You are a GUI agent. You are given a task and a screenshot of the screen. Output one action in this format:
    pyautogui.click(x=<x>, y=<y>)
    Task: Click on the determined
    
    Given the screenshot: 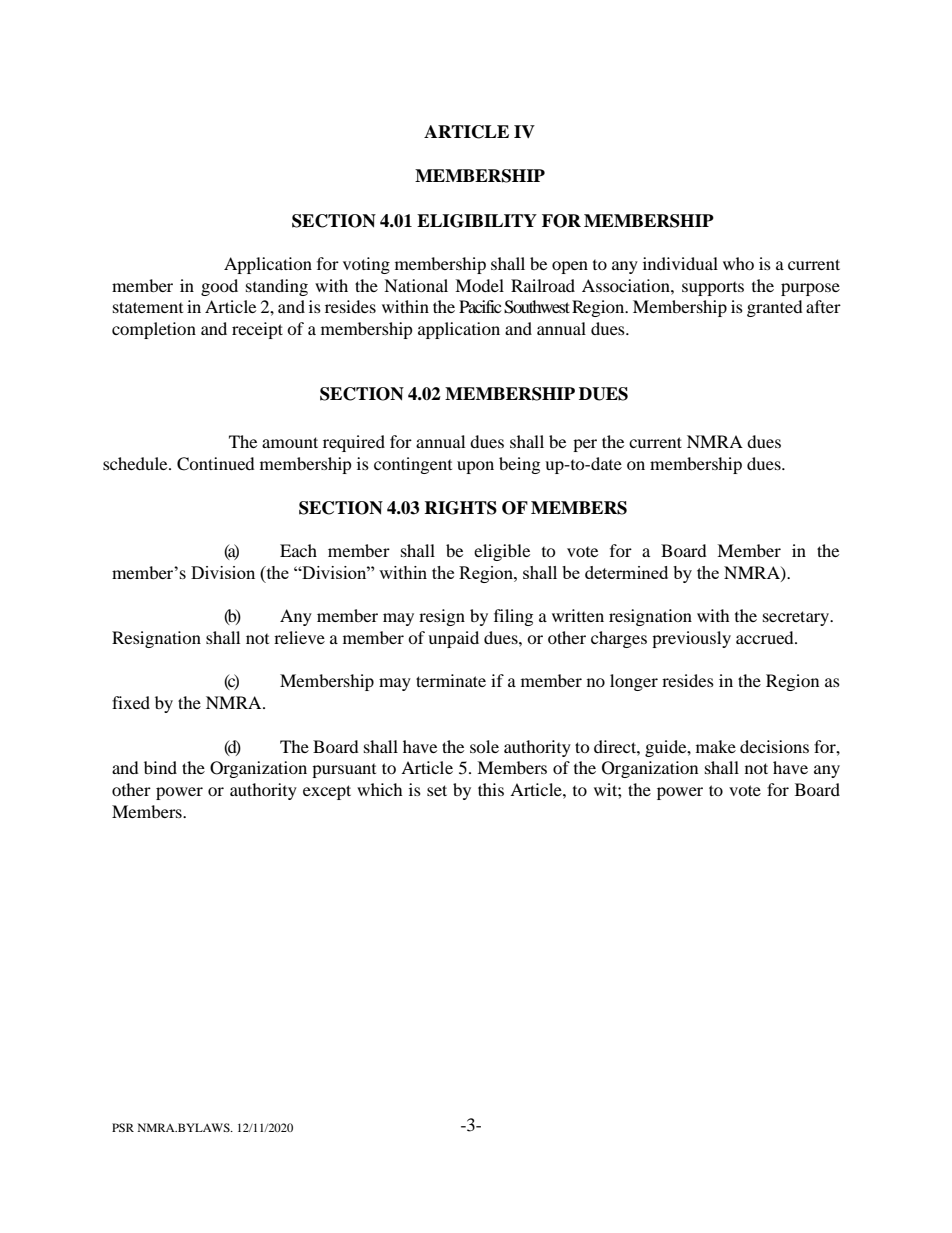 What is the action you would take?
    pyautogui.click(x=626, y=572)
